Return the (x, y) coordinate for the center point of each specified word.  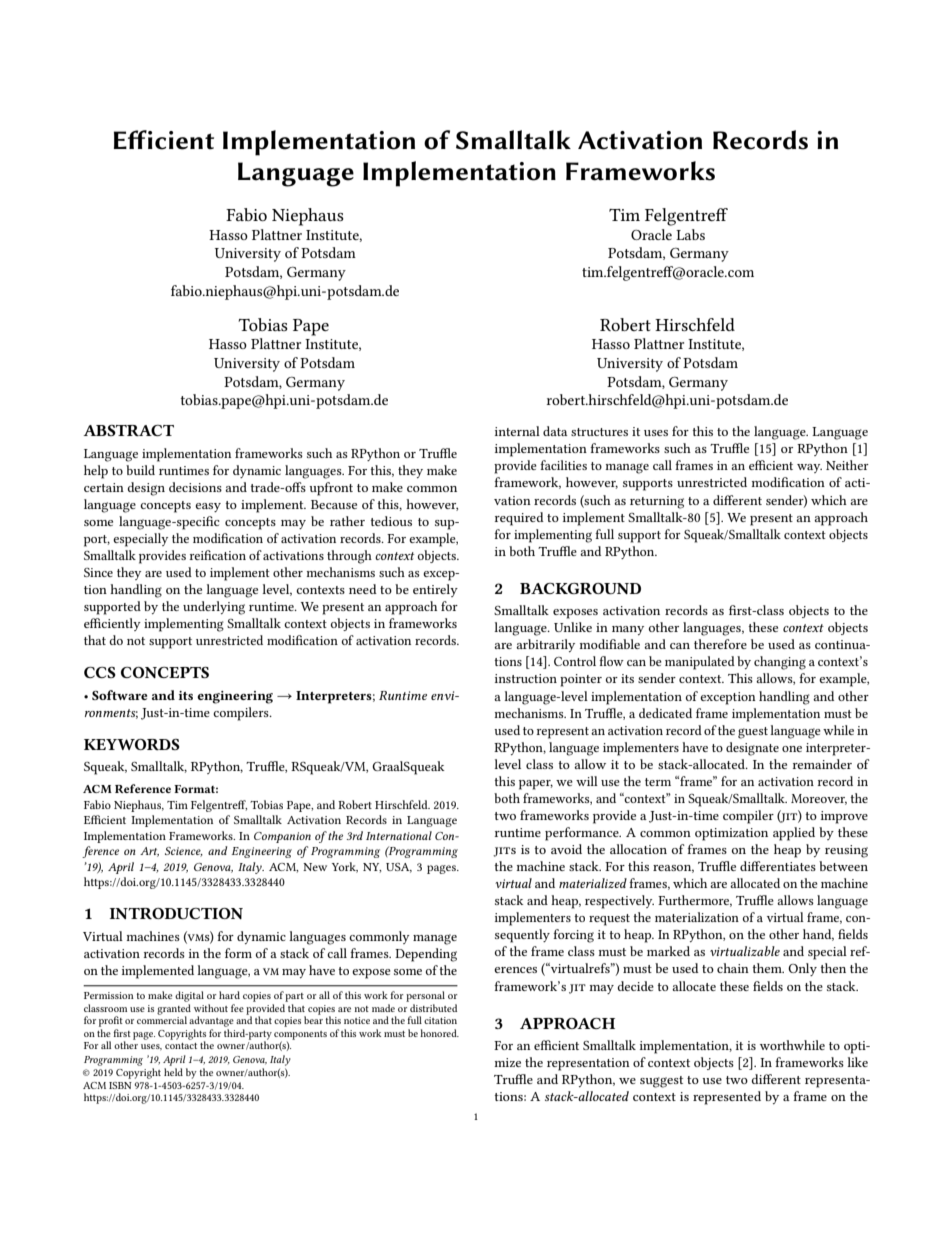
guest (753, 733)
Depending (426, 955)
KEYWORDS (132, 744)
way (809, 468)
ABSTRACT (128, 430)
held (173, 1072)
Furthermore (695, 901)
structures (599, 432)
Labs (690, 234)
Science (184, 852)
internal (517, 431)
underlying (214, 608)
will (587, 781)
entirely (435, 590)
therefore (720, 644)
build (140, 470)
